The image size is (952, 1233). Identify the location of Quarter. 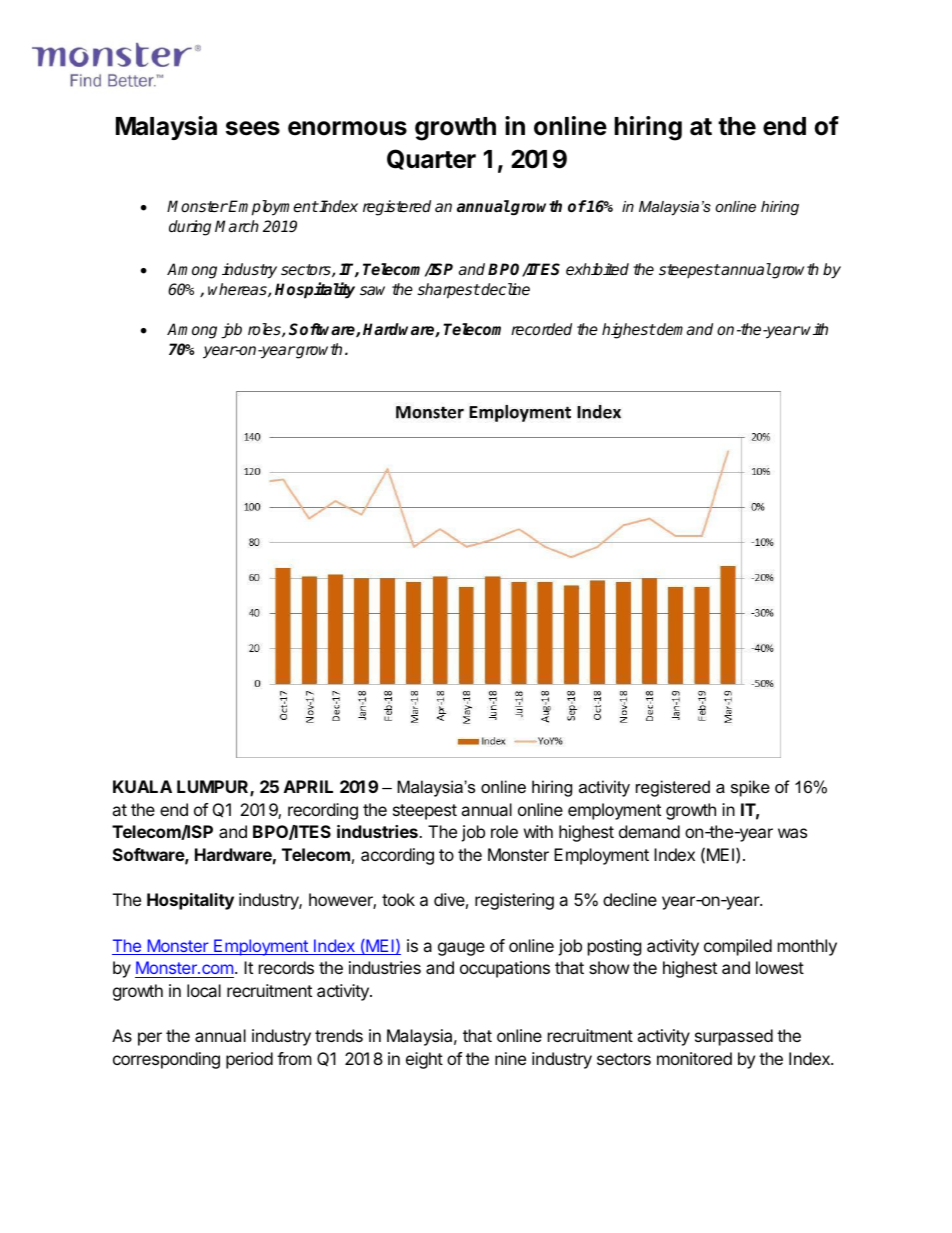
(431, 159).
